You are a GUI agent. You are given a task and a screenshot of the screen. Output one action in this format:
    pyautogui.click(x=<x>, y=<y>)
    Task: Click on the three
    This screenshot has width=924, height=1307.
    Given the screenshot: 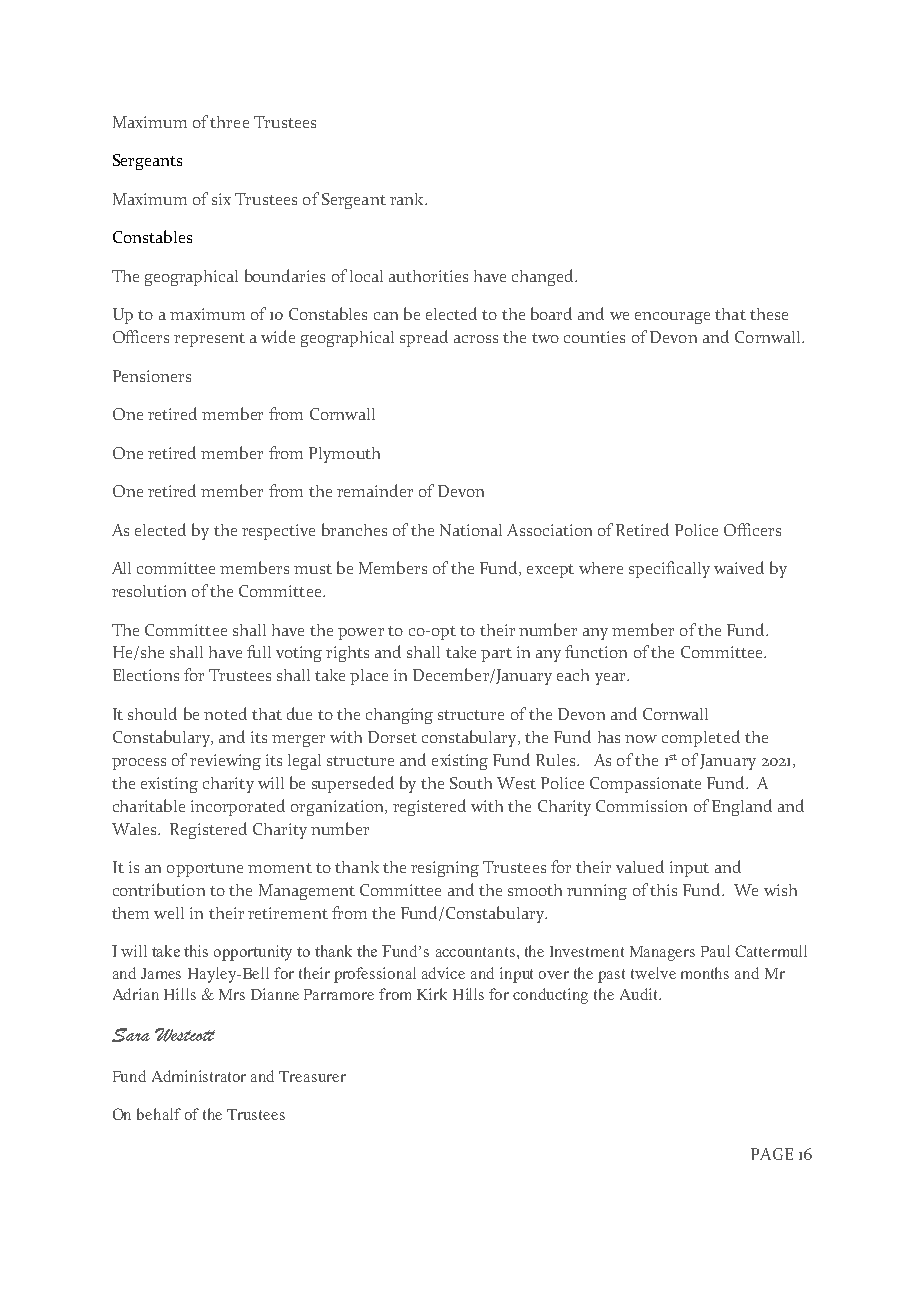 What is the action you would take?
    pyautogui.click(x=229, y=122)
